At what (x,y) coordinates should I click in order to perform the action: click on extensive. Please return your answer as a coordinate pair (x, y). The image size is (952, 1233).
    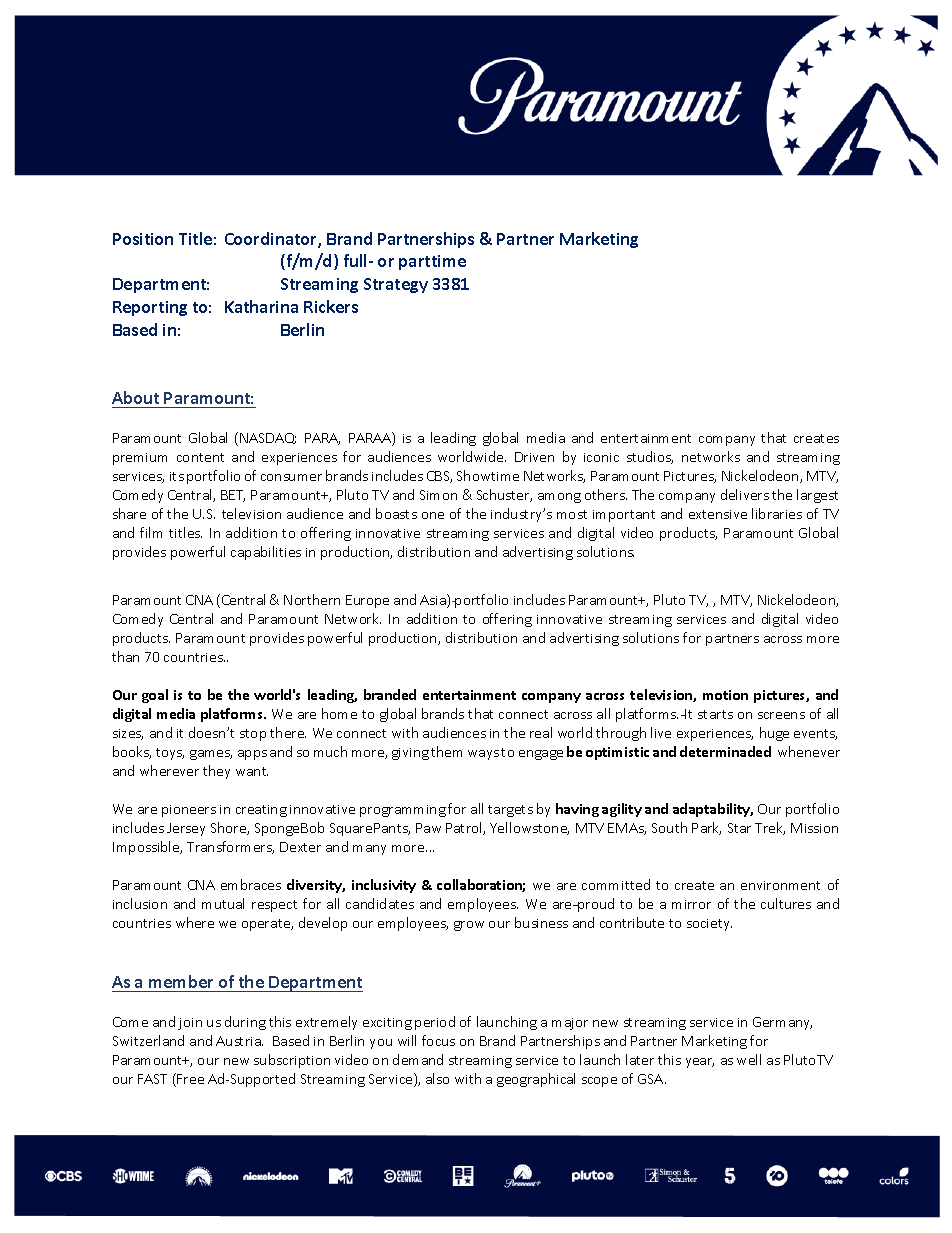
    Looking at the image, I should click on (718, 514).
